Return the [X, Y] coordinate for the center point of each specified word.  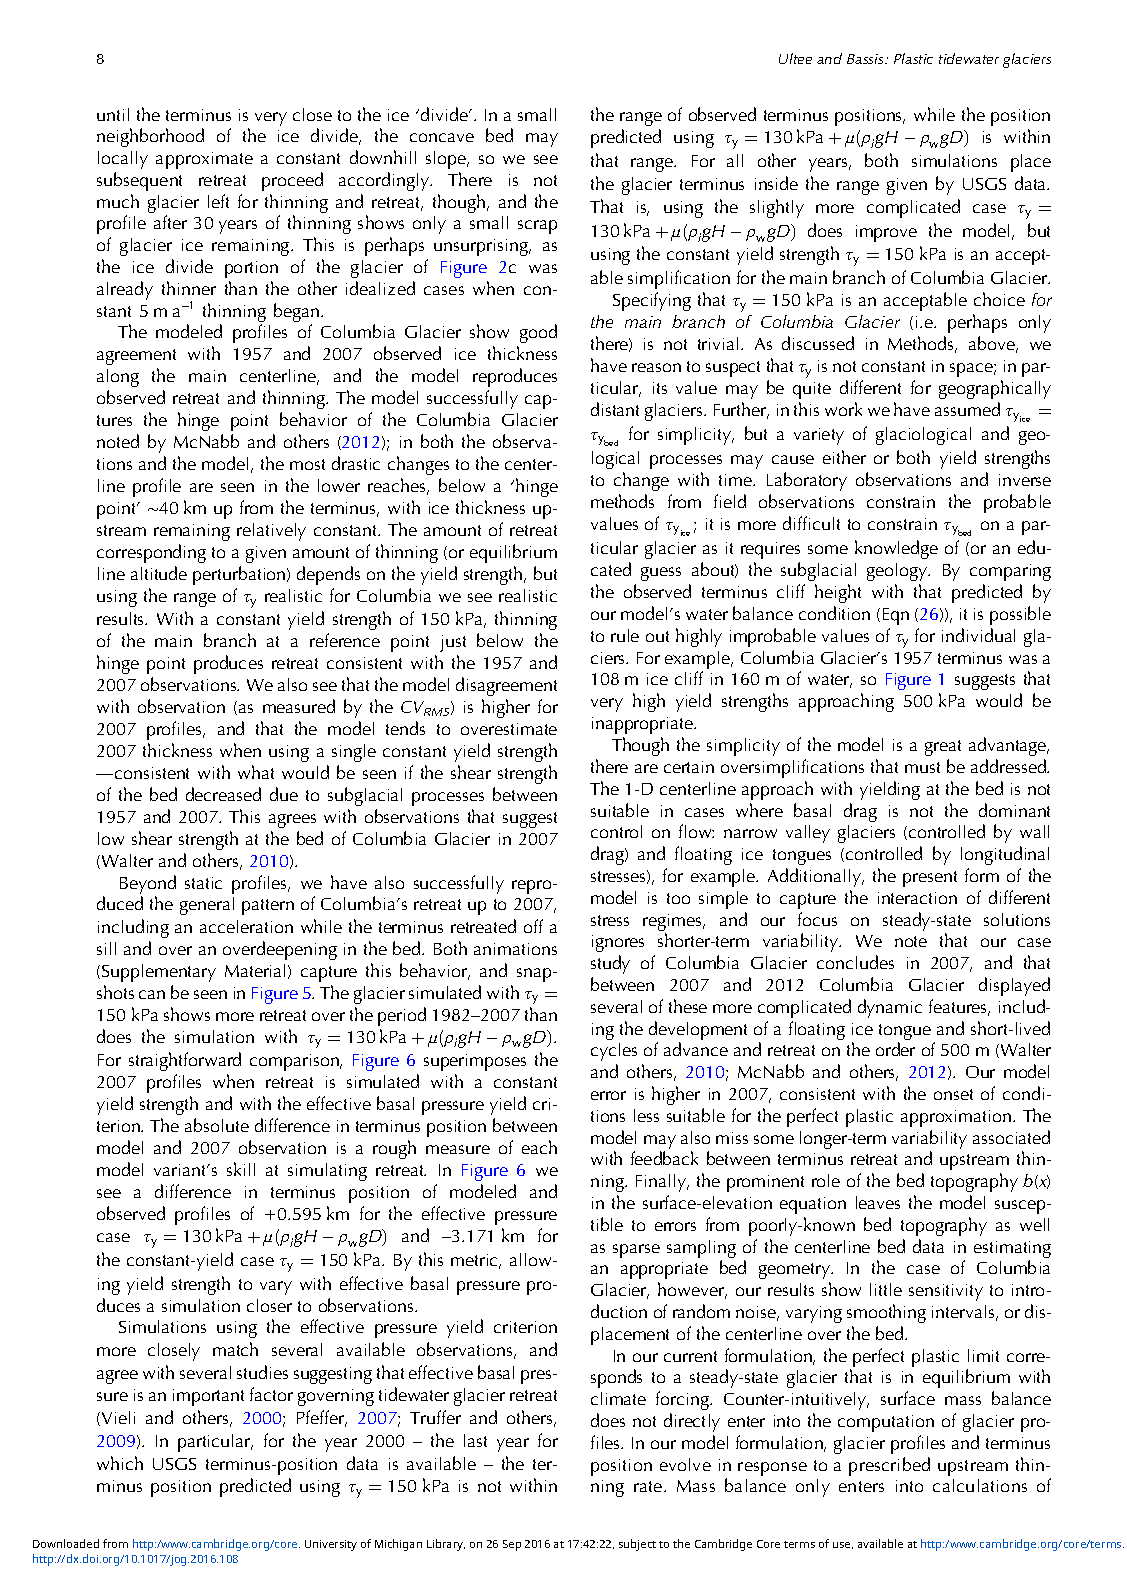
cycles [614, 1052]
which [120, 1463]
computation [886, 1423]
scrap [537, 227]
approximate [204, 160]
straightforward [185, 1061]
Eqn [896, 616]
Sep [512, 1545]
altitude [159, 573]
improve [886, 233]
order [895, 1049]
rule [625, 635]
